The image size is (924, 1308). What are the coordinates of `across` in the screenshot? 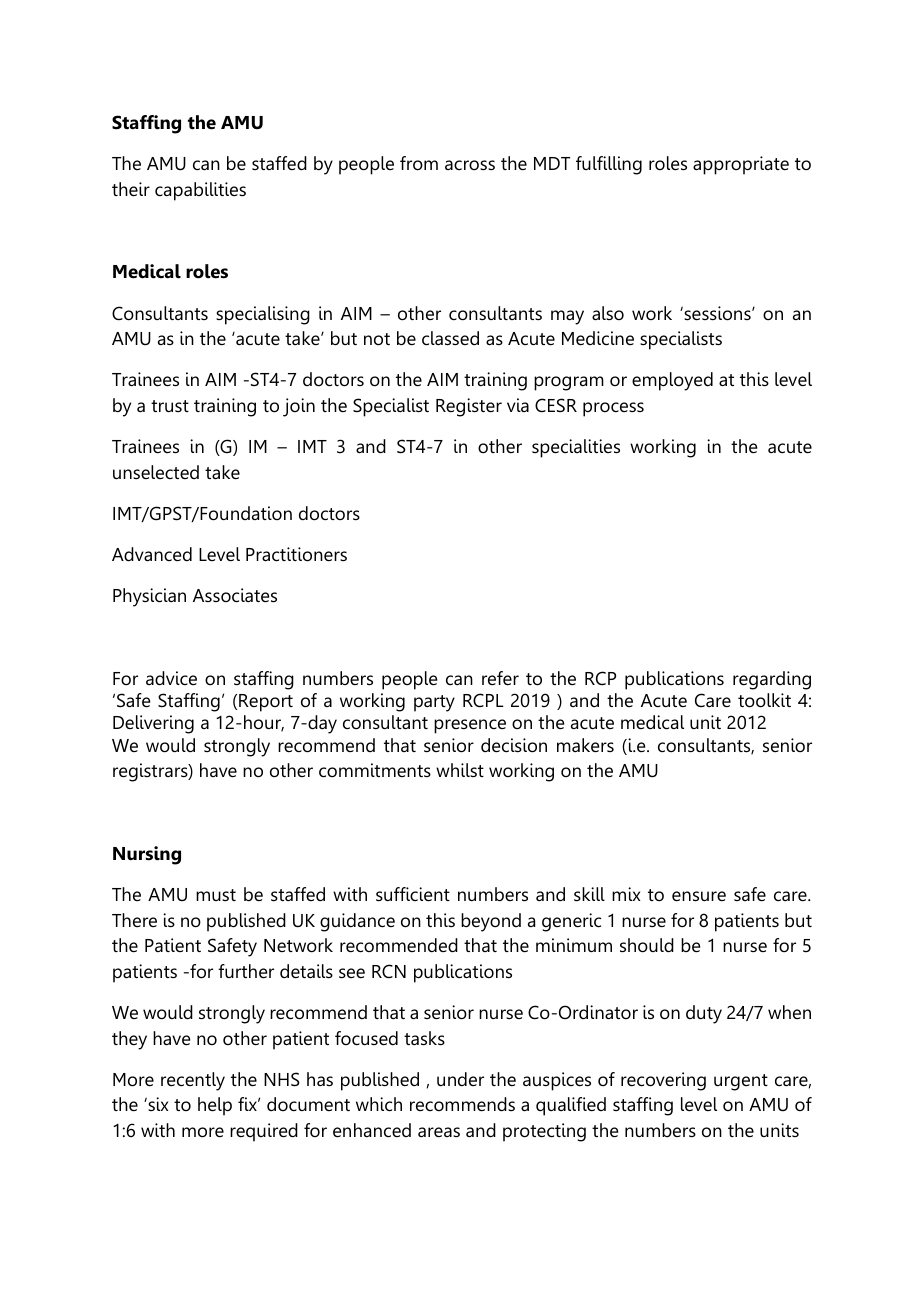 It's located at (470, 165).
